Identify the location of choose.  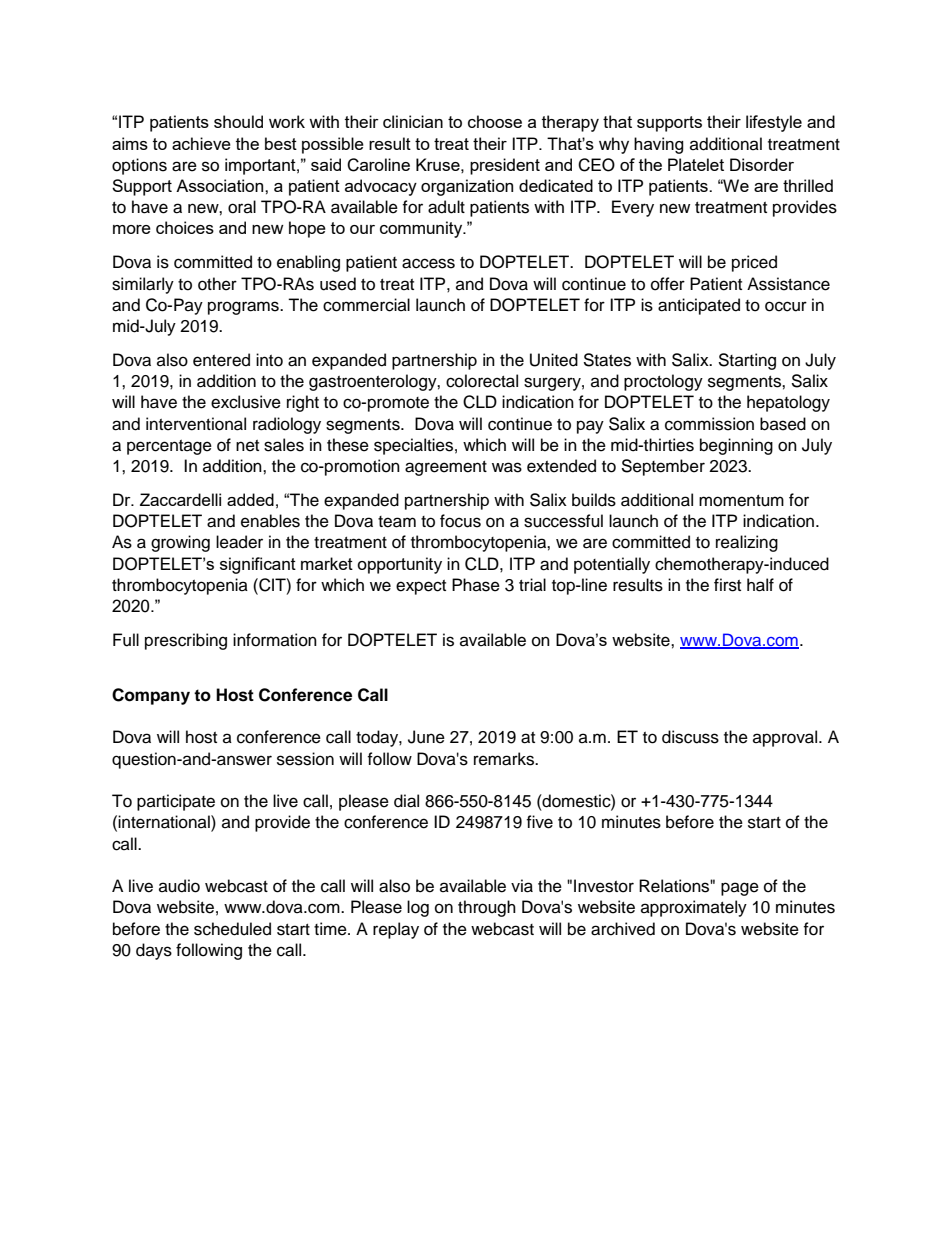
(495, 121).
